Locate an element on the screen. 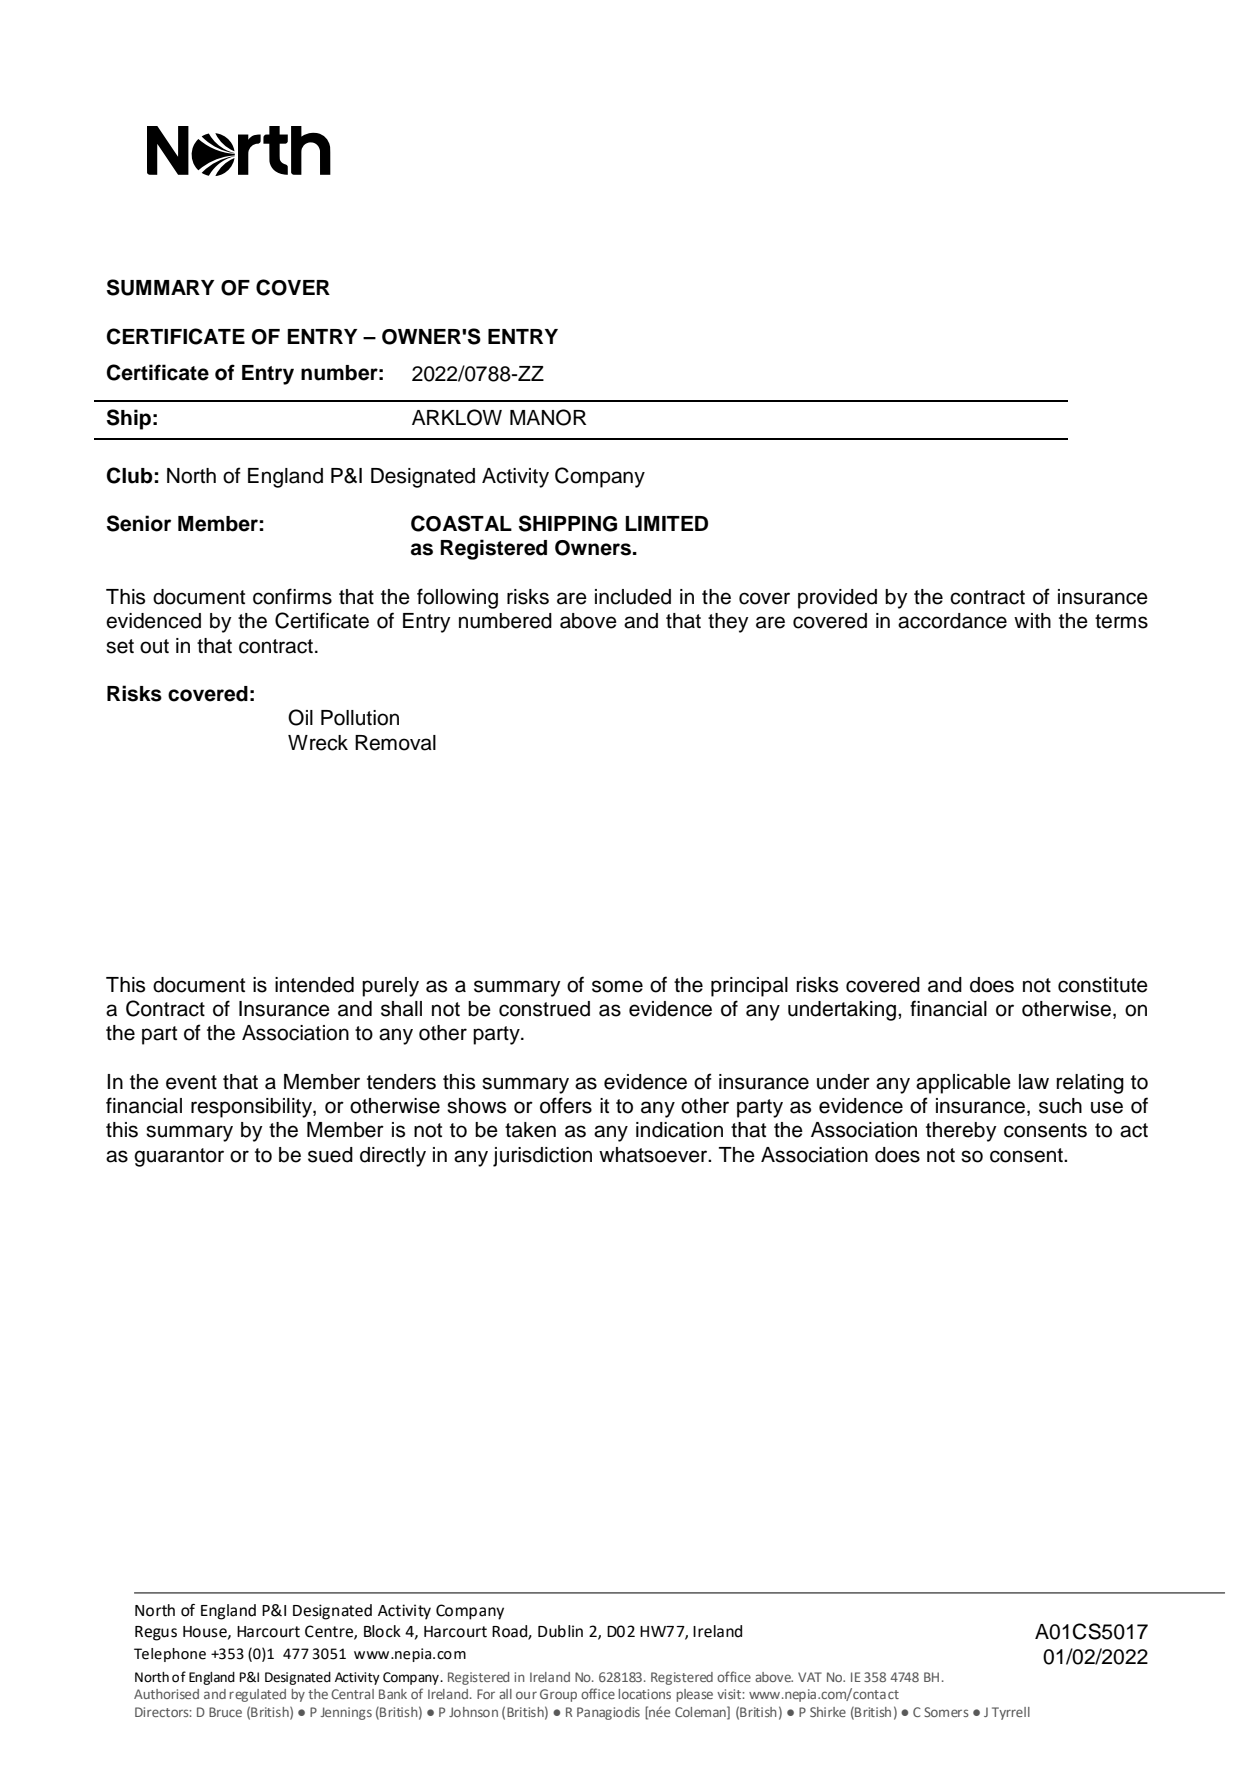  event is located at coordinates (191, 1082).
